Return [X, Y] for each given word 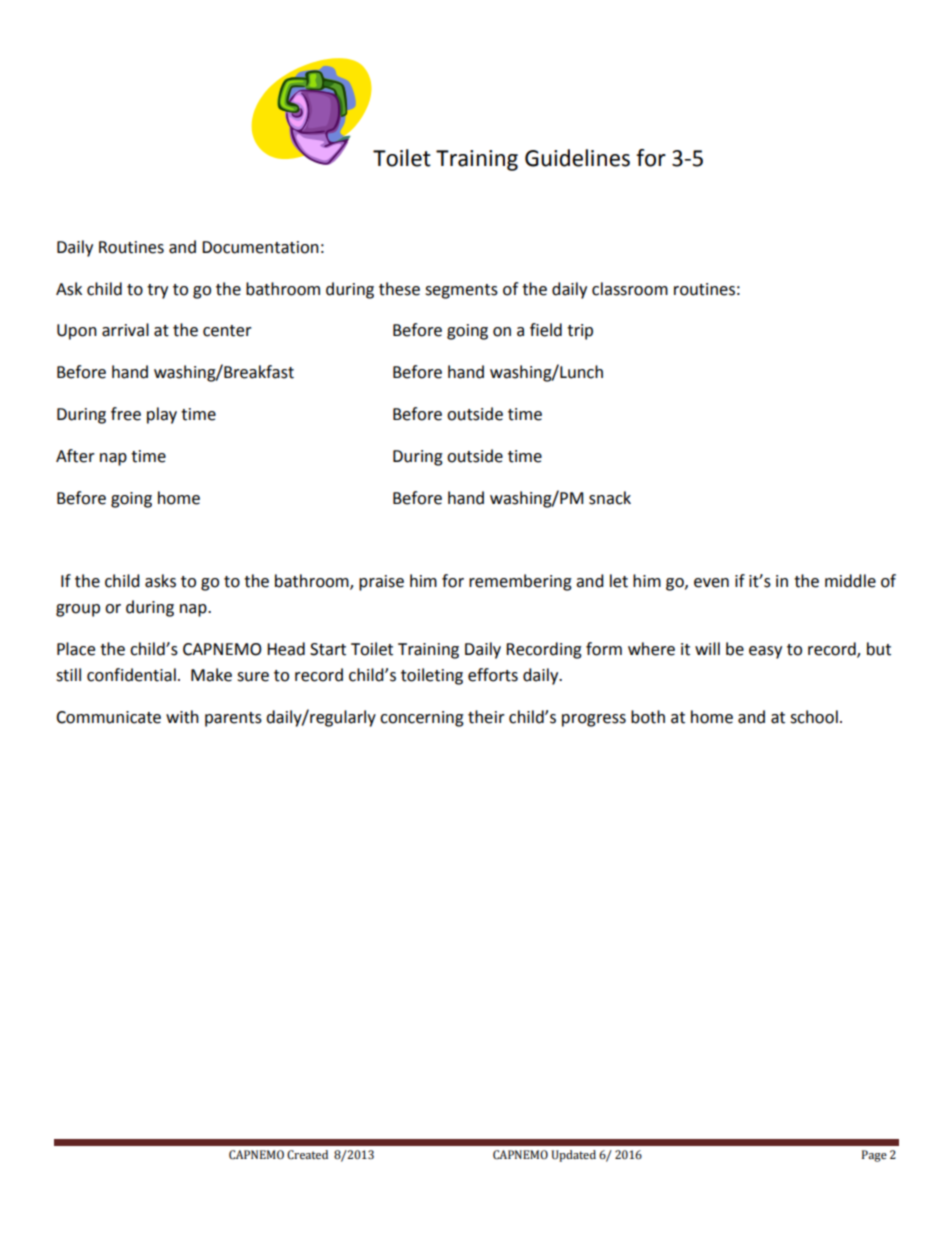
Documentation [260, 247]
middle [850, 581]
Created [307, 1155]
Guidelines [577, 158]
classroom [630, 289]
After [75, 456]
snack [610, 498]
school [814, 717]
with [182, 717]
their [486, 717]
